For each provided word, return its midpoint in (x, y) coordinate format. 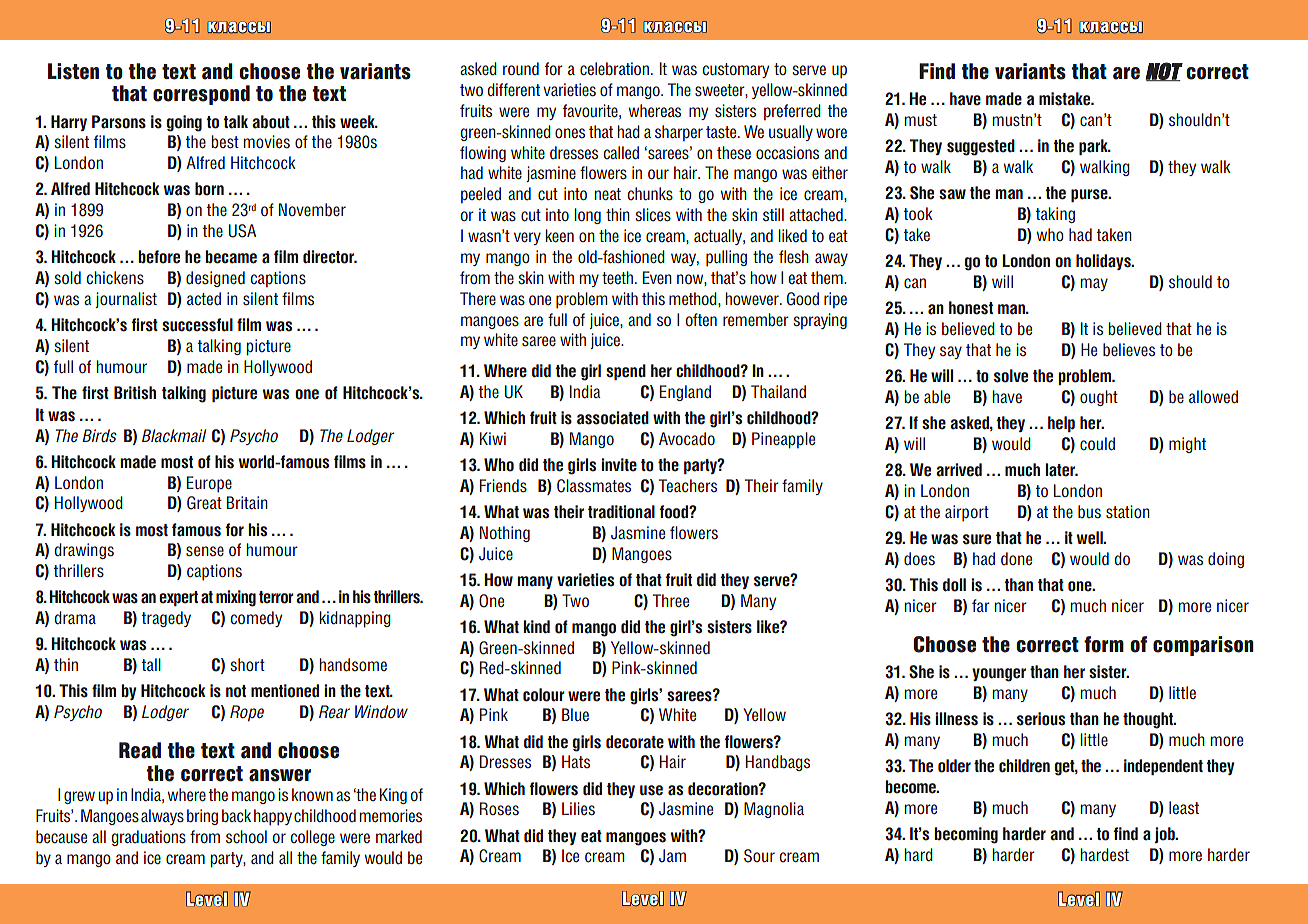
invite (619, 465)
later (1061, 470)
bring (202, 817)
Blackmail (174, 436)
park (1094, 147)
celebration (614, 69)
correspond (201, 95)
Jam (672, 856)
